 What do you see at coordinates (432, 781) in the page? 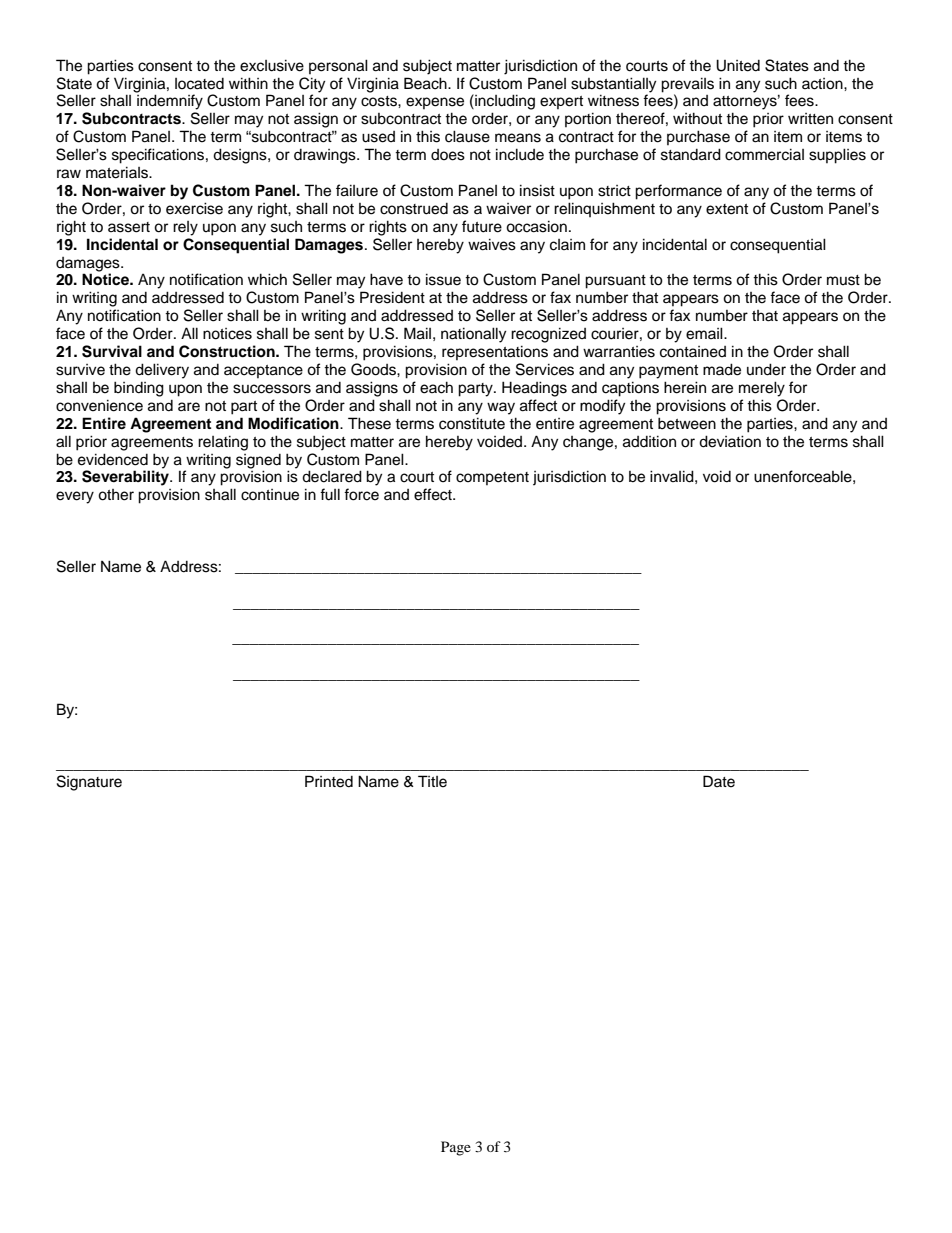
I see `Title` at bounding box center [432, 781].
